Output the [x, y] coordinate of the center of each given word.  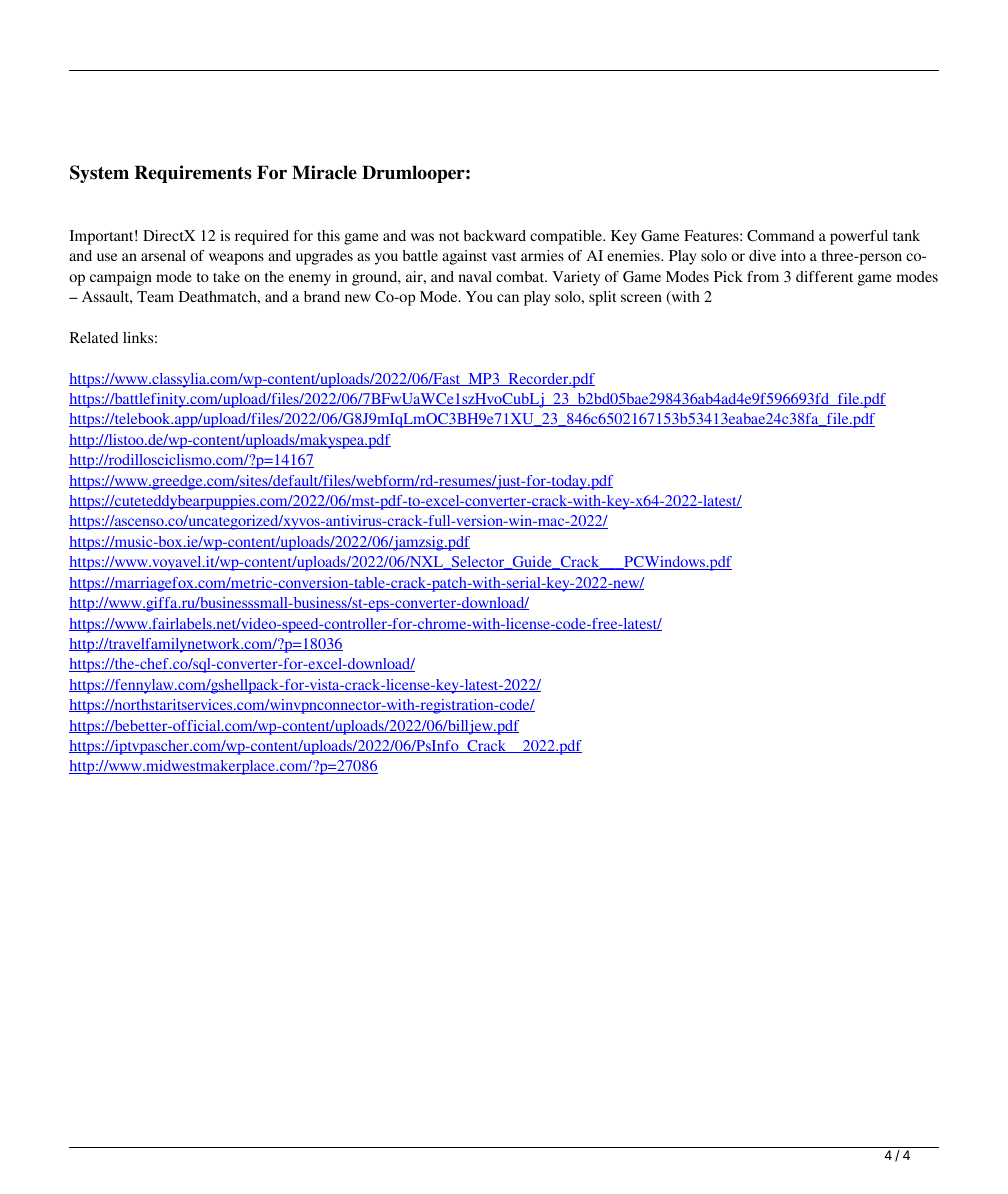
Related [93, 337]
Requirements [193, 174]
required [262, 237]
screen [641, 298]
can [508, 298]
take [226, 276]
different [824, 276]
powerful [859, 237]
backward [494, 235]
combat [521, 276]
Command [780, 235]
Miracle [324, 172]
